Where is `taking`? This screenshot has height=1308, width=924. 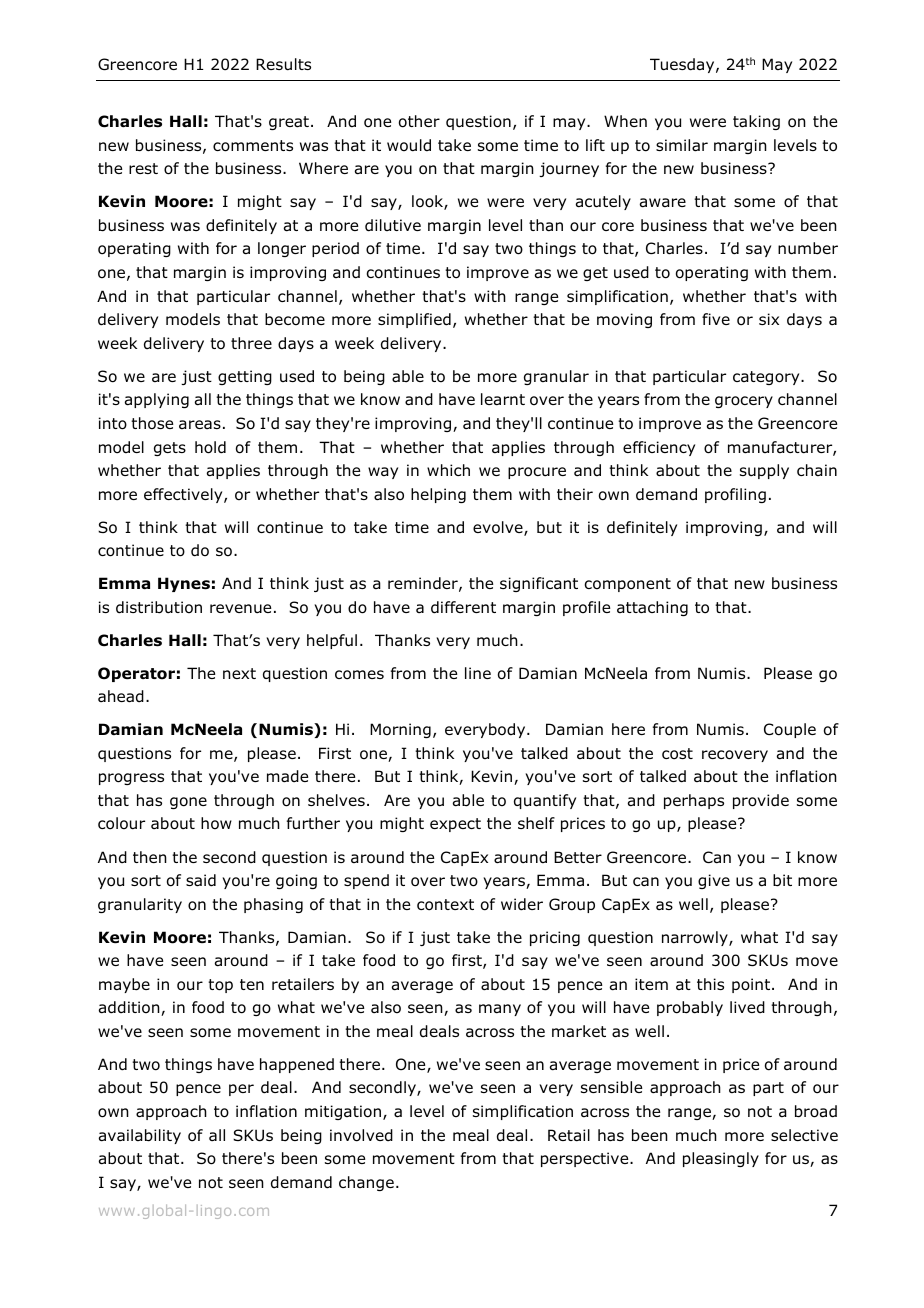 taking is located at coordinates (756, 122).
